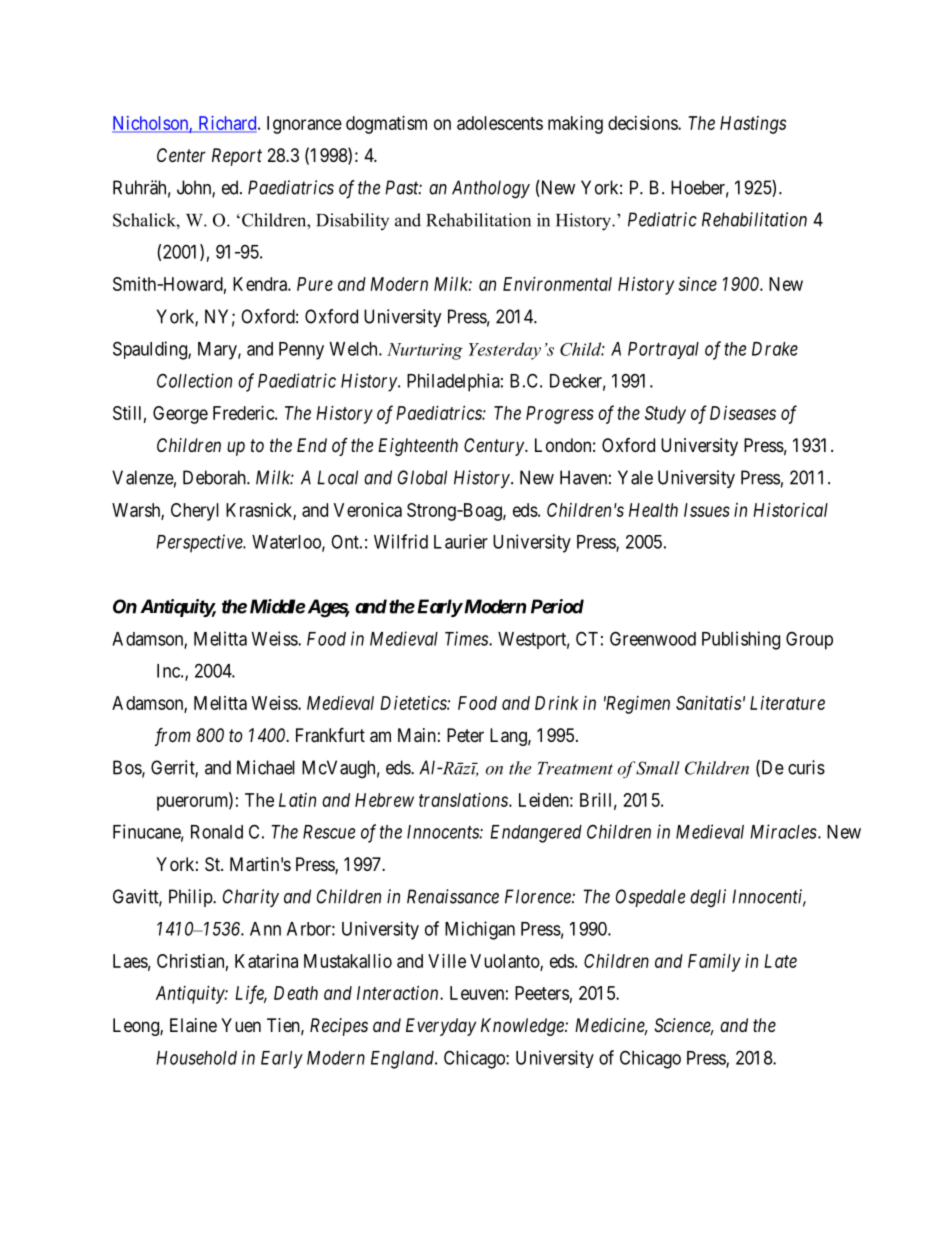 This screenshot has width=952, height=1233. What do you see at coordinates (217, 832) in the screenshot?
I see `Ronald` at bounding box center [217, 832].
